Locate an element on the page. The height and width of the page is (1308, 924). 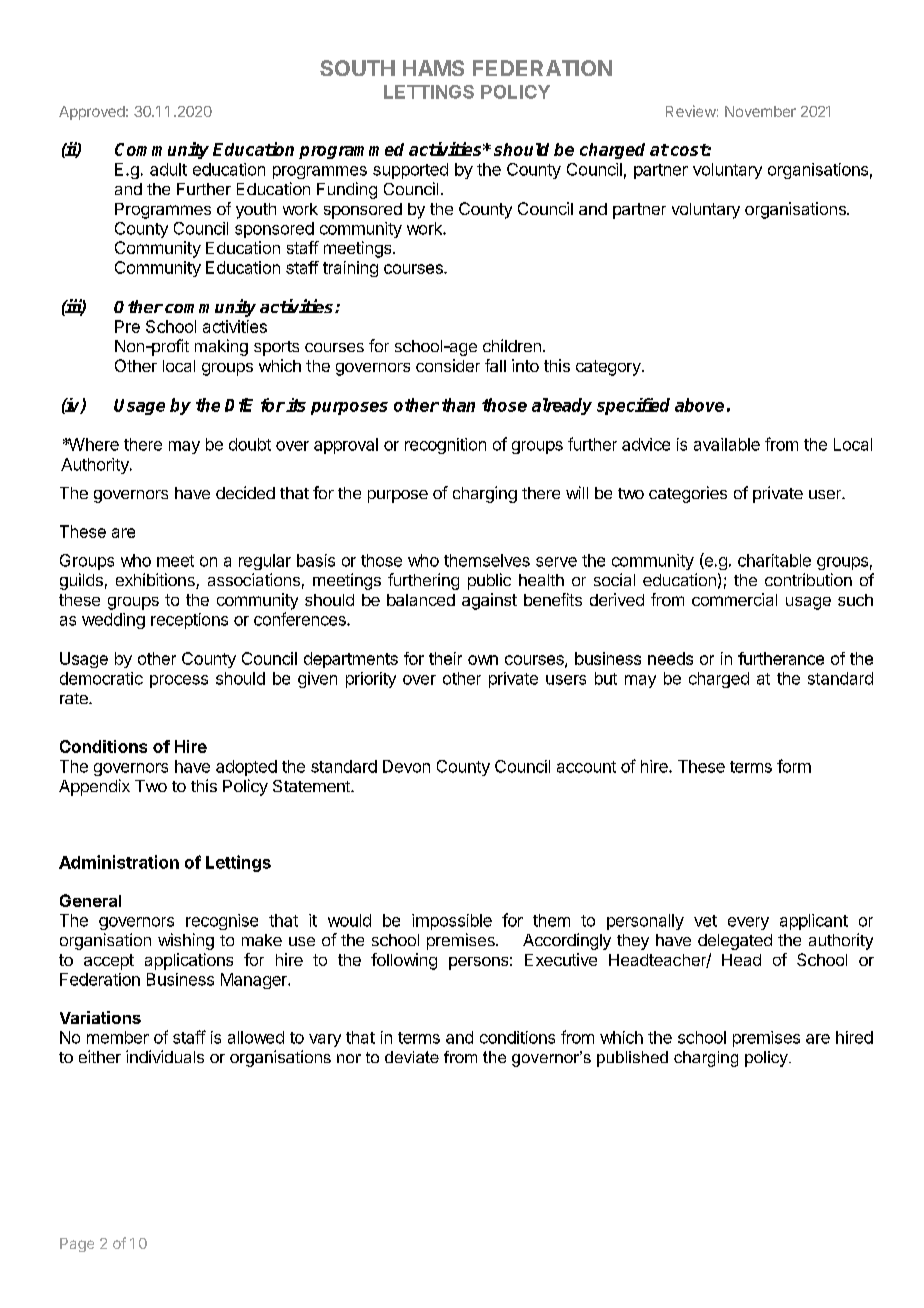
recognition is located at coordinates (445, 446).
